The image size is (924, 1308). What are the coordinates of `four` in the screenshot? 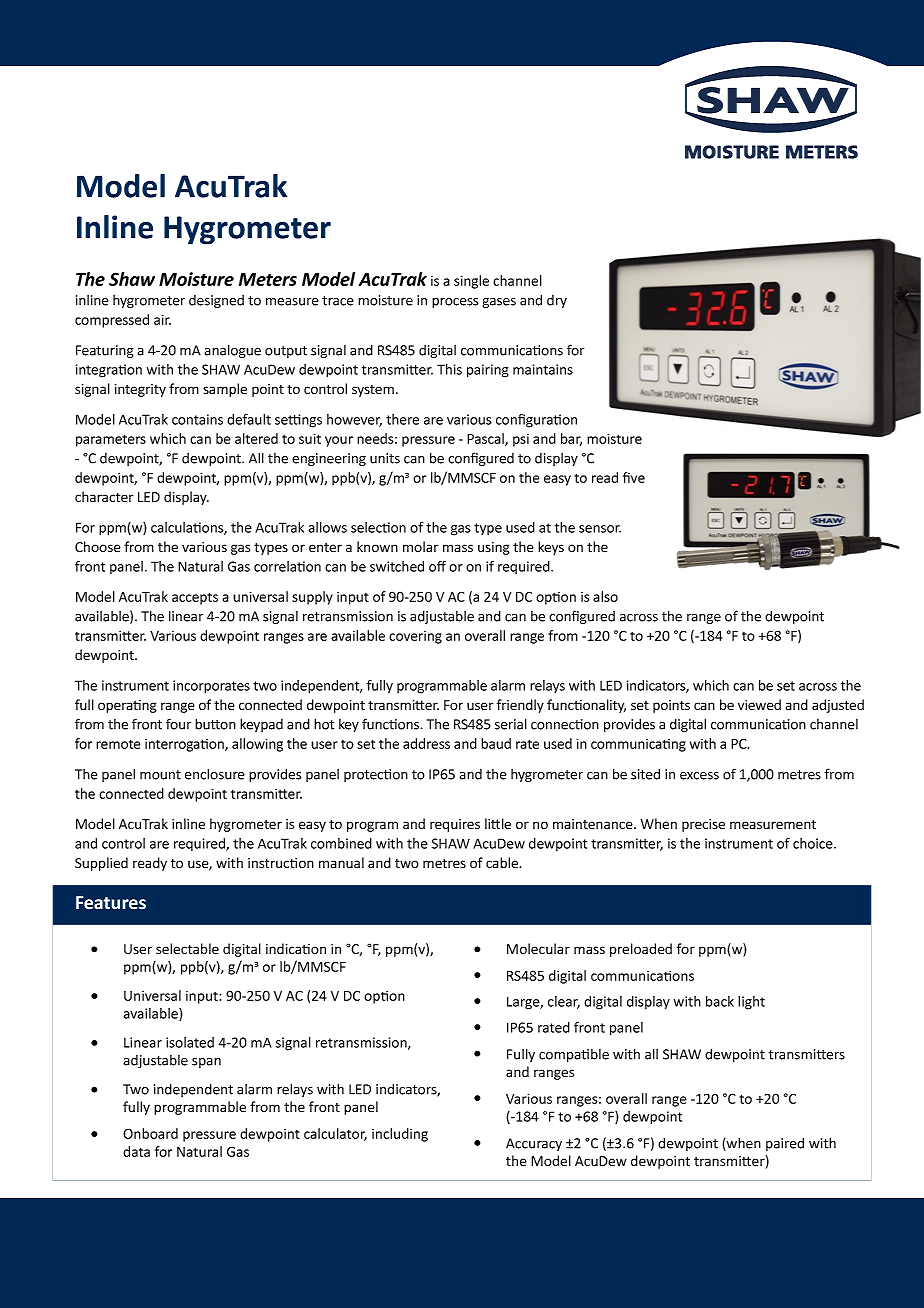 It's located at (178, 724).
